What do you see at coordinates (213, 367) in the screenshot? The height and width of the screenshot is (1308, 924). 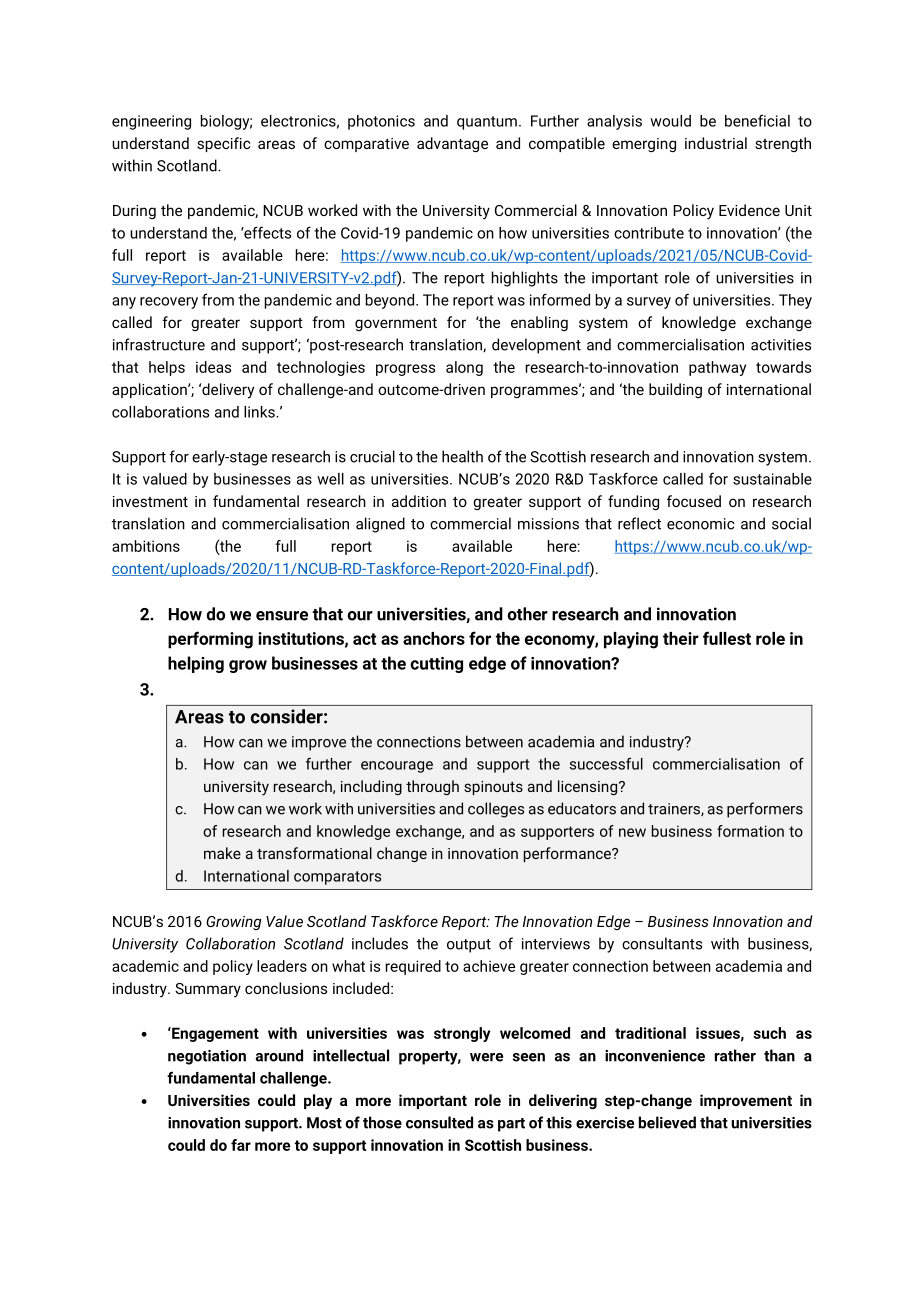 I see `ideas` at bounding box center [213, 367].
